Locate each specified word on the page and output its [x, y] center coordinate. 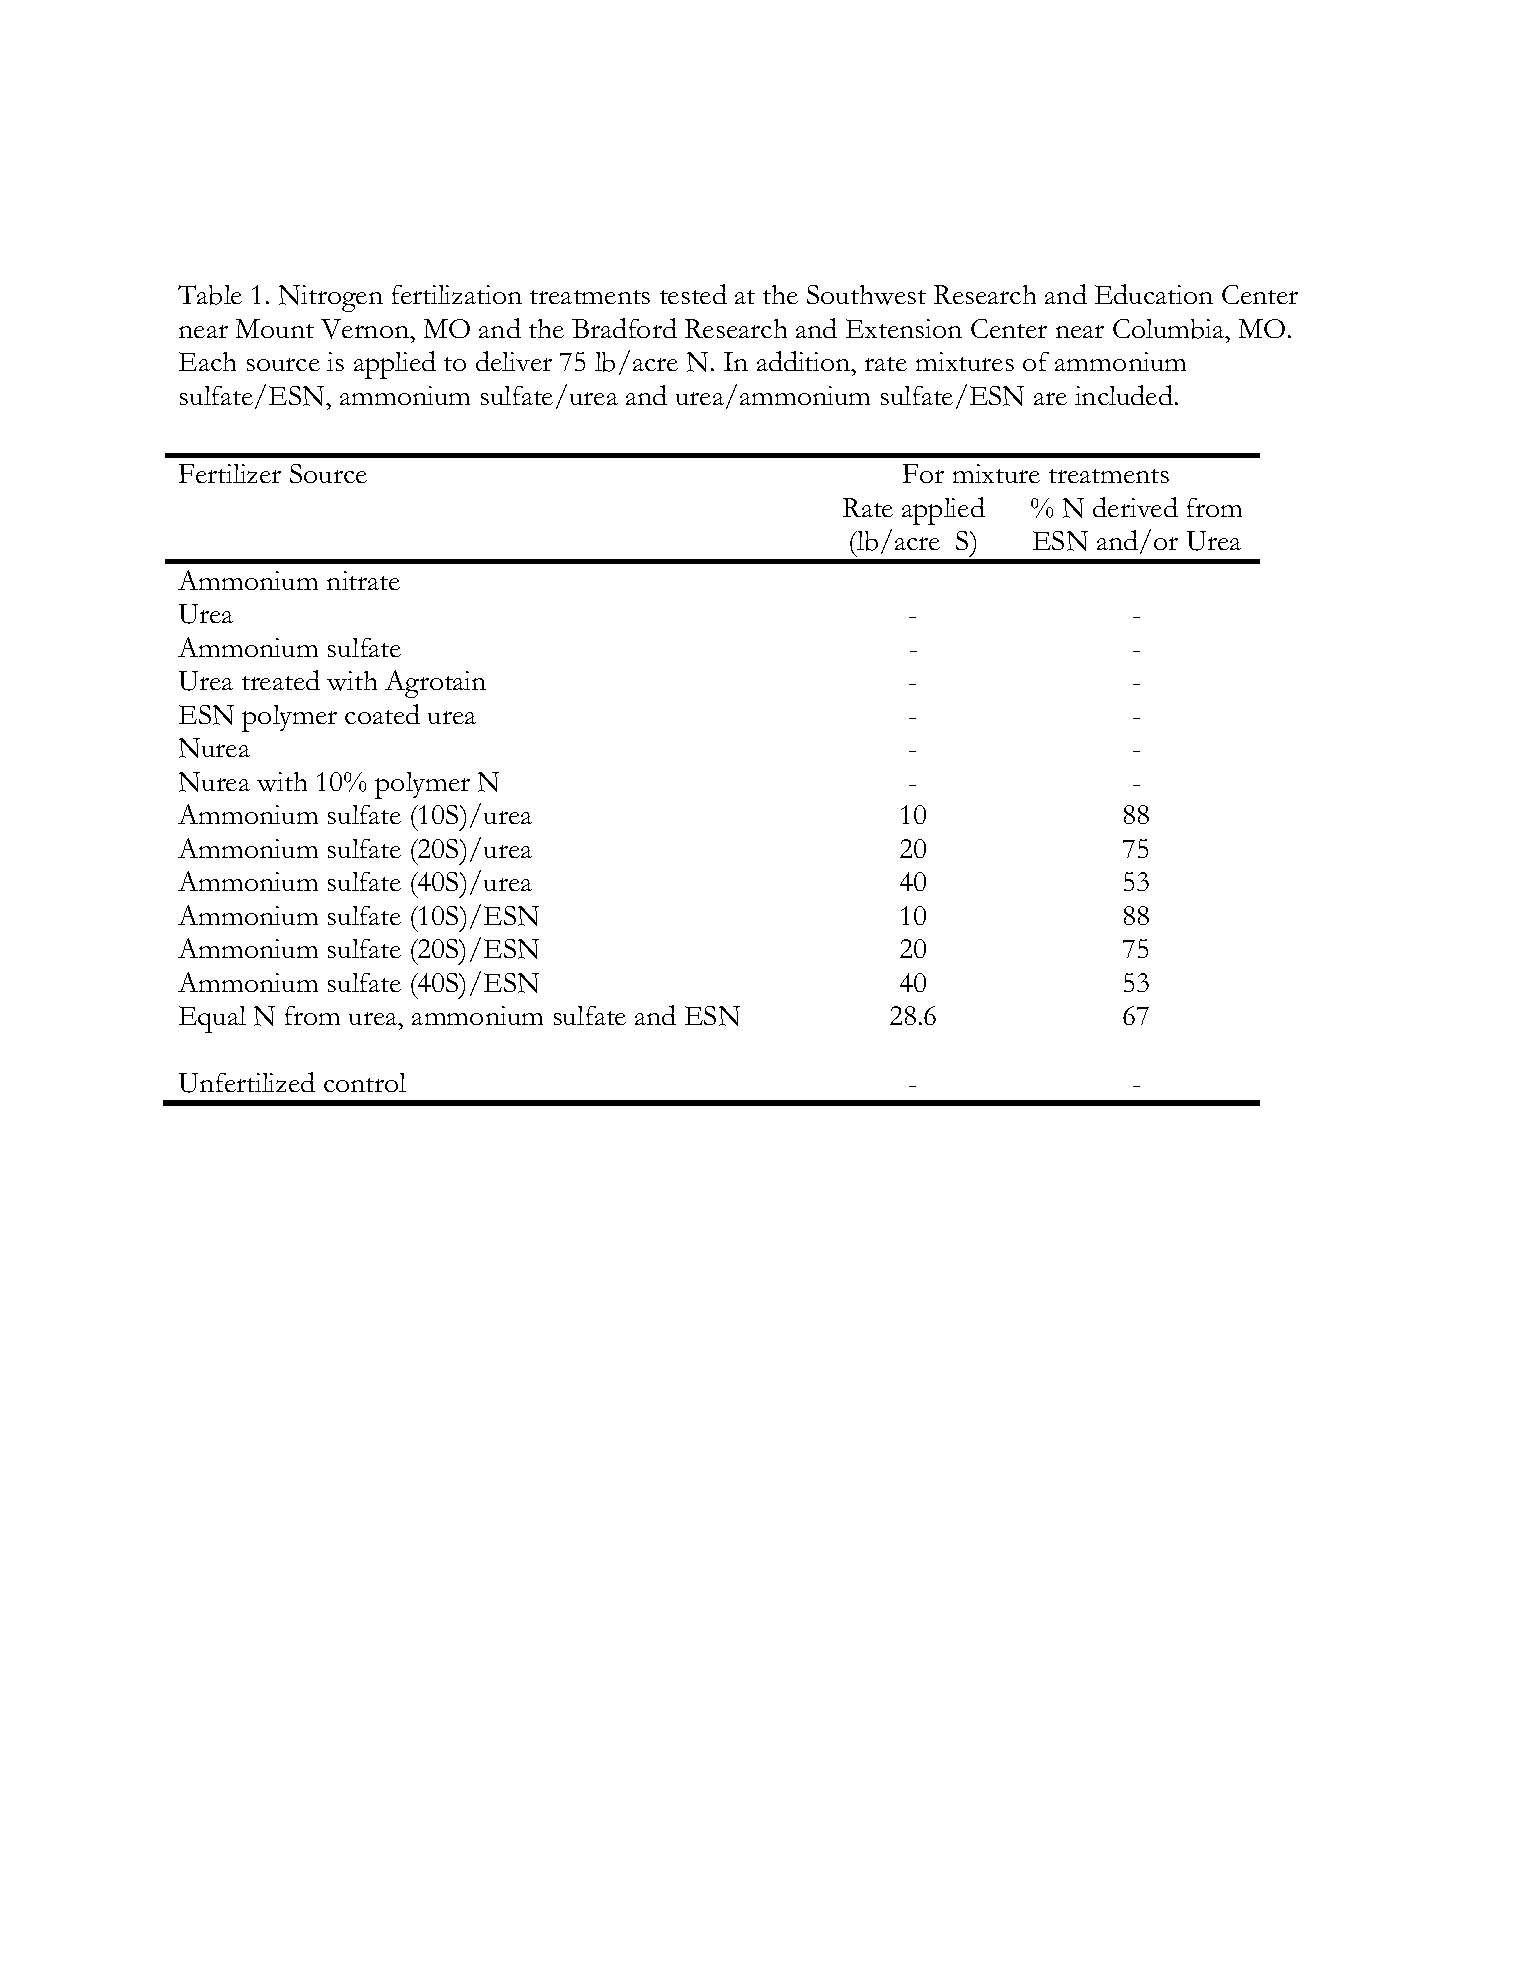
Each [207, 361]
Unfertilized [247, 1082]
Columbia [1170, 329]
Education [1154, 294]
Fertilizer [230, 473]
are [1050, 398]
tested [693, 294]
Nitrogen [331, 298]
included [1124, 395]
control [365, 1082]
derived [1135, 507]
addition [805, 361]
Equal [212, 1019]
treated [281, 680]
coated [382, 714]
